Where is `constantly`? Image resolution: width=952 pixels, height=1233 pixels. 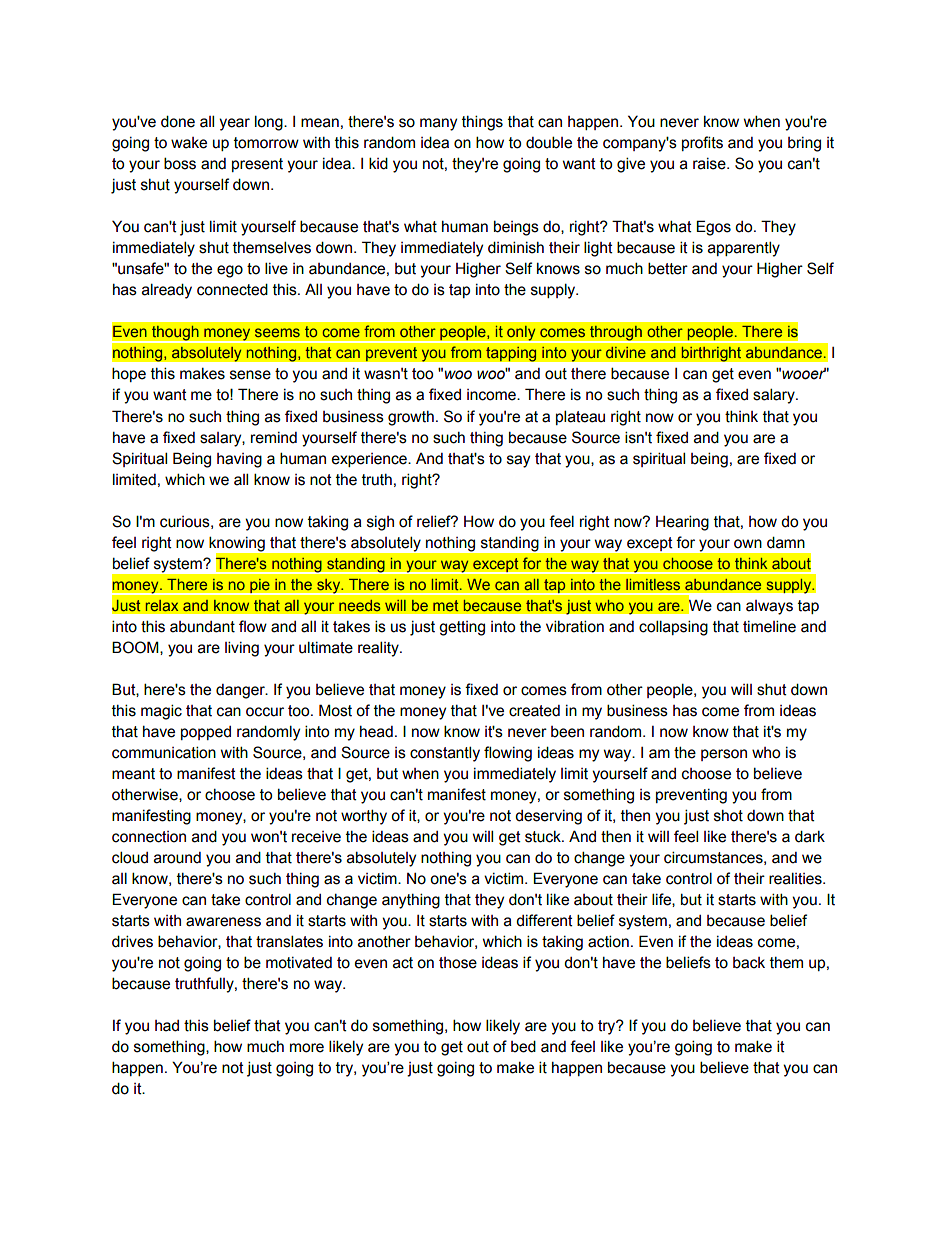 constantly is located at coordinates (445, 754).
